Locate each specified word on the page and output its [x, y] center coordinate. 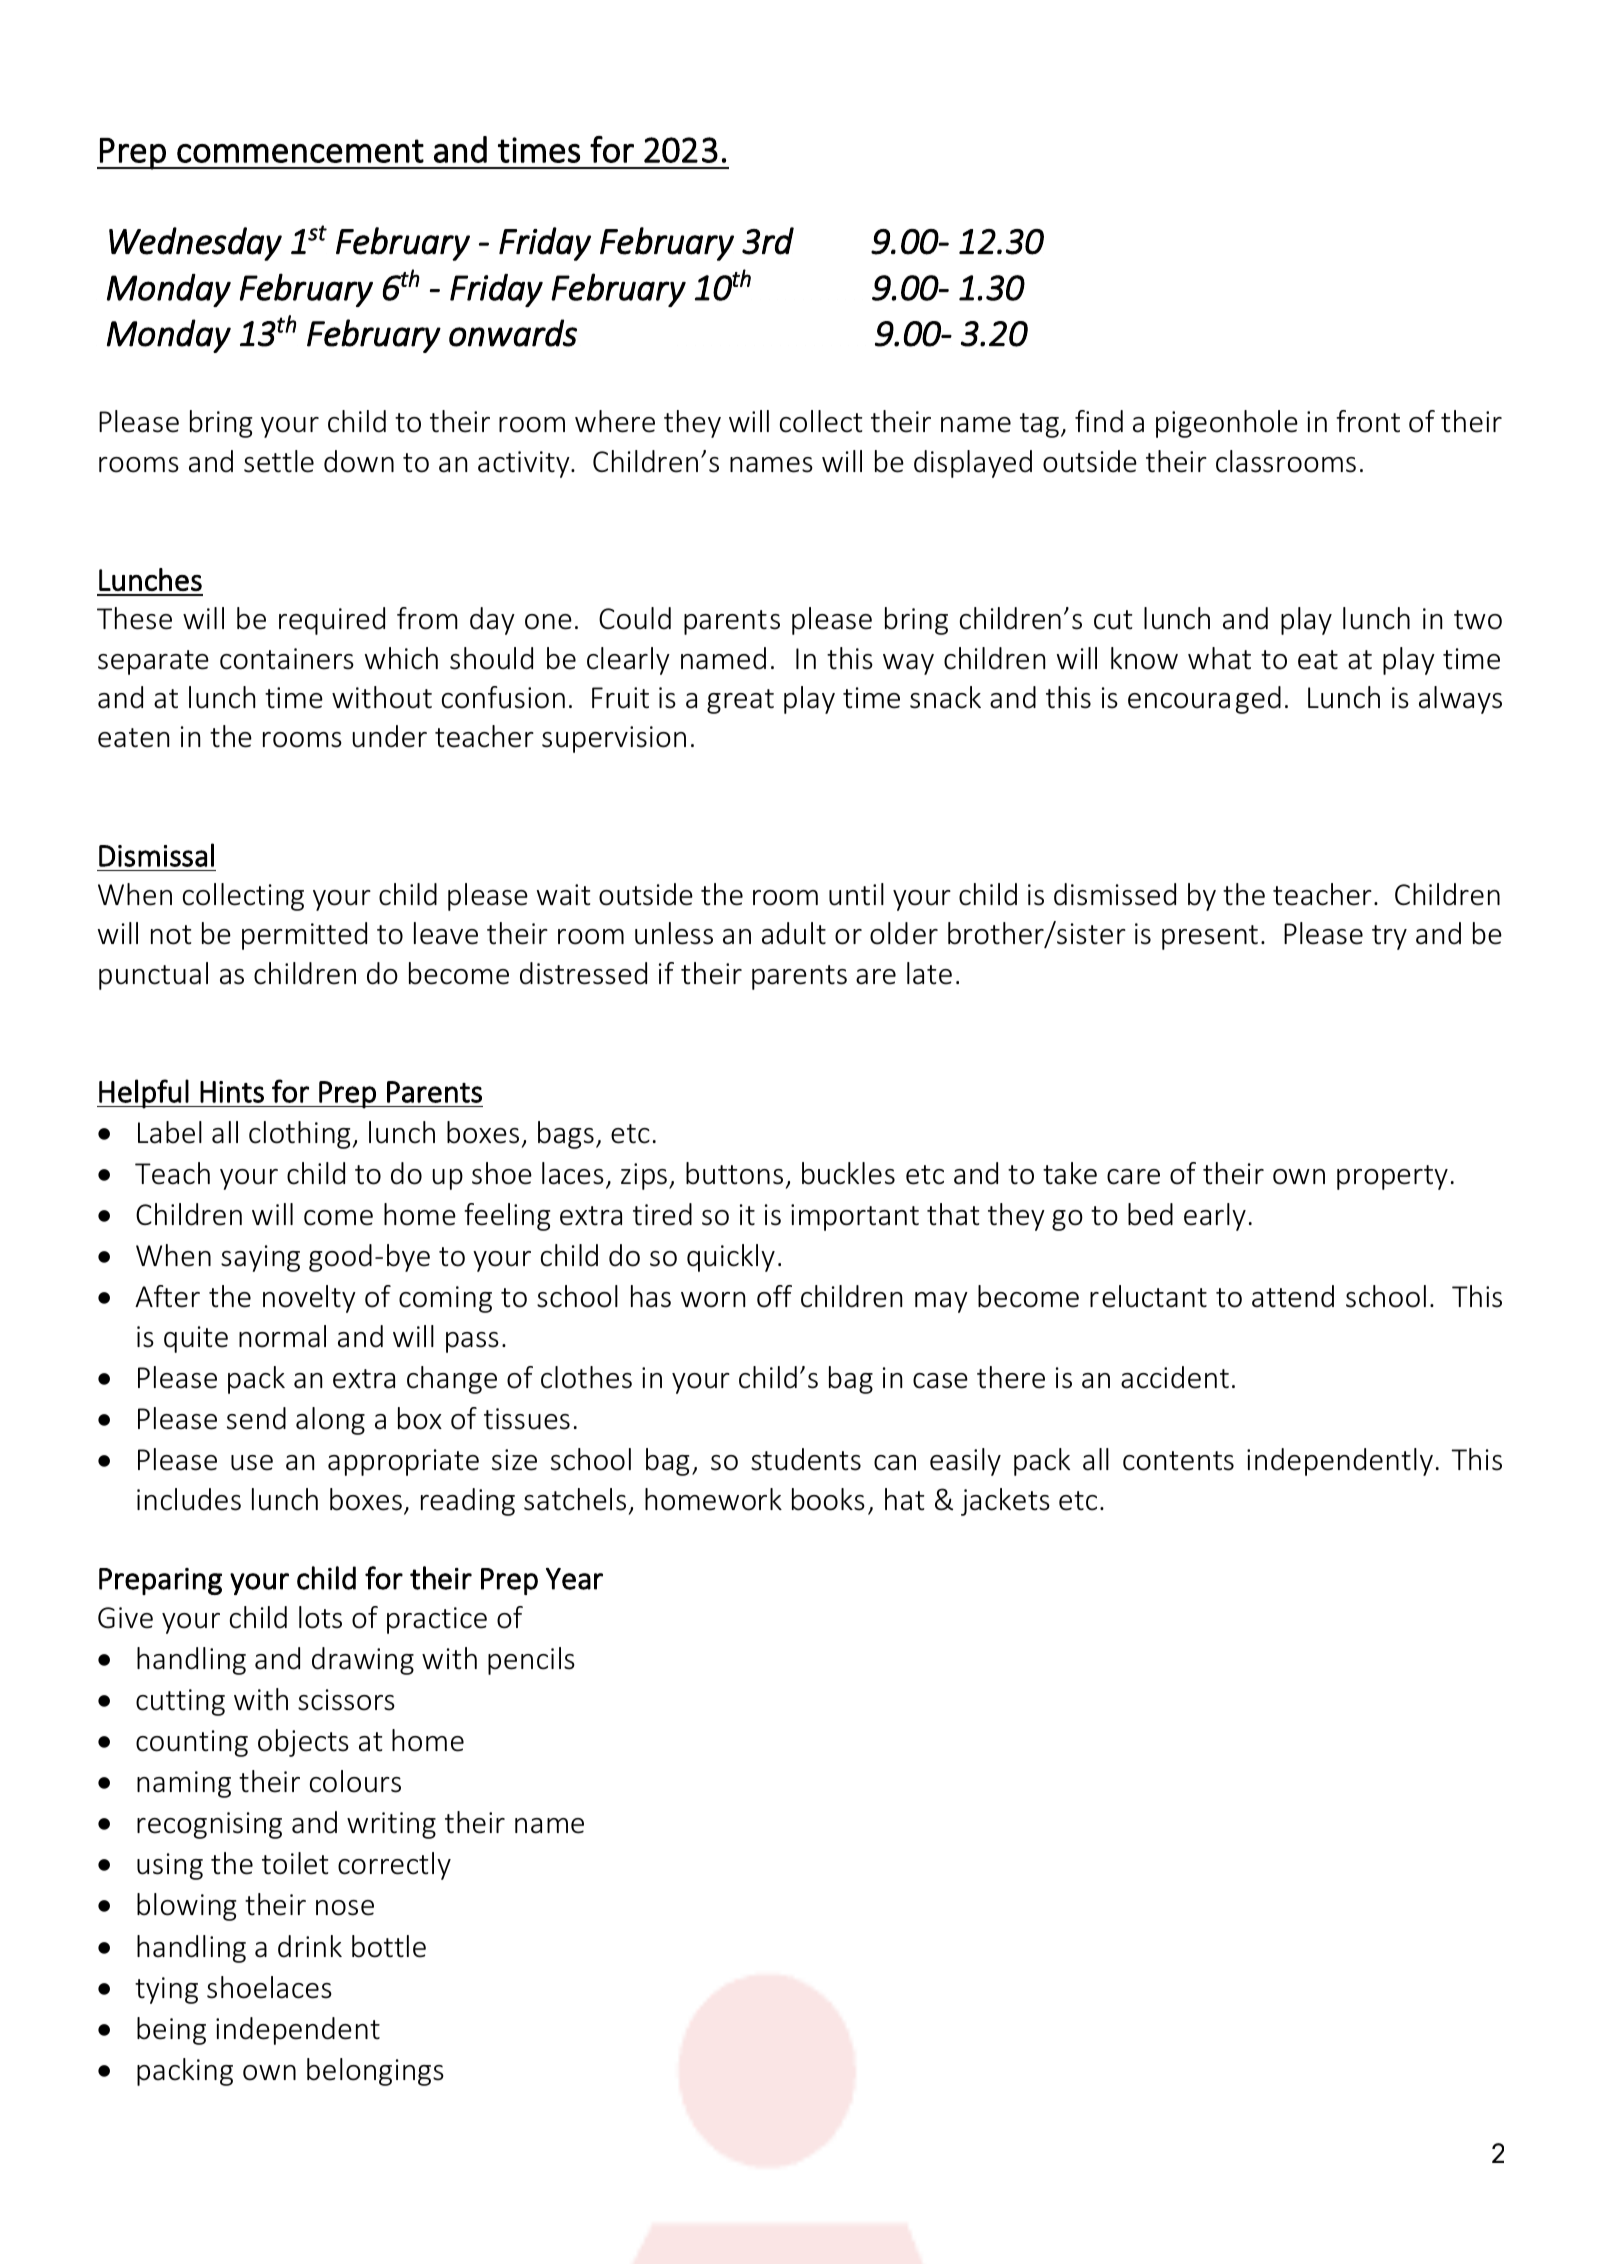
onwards [513, 333]
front [1368, 421]
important [855, 1217]
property [1392, 1177]
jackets [1005, 1502]
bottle [389, 1946]
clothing [301, 1135]
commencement [300, 151]
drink [310, 1946]
